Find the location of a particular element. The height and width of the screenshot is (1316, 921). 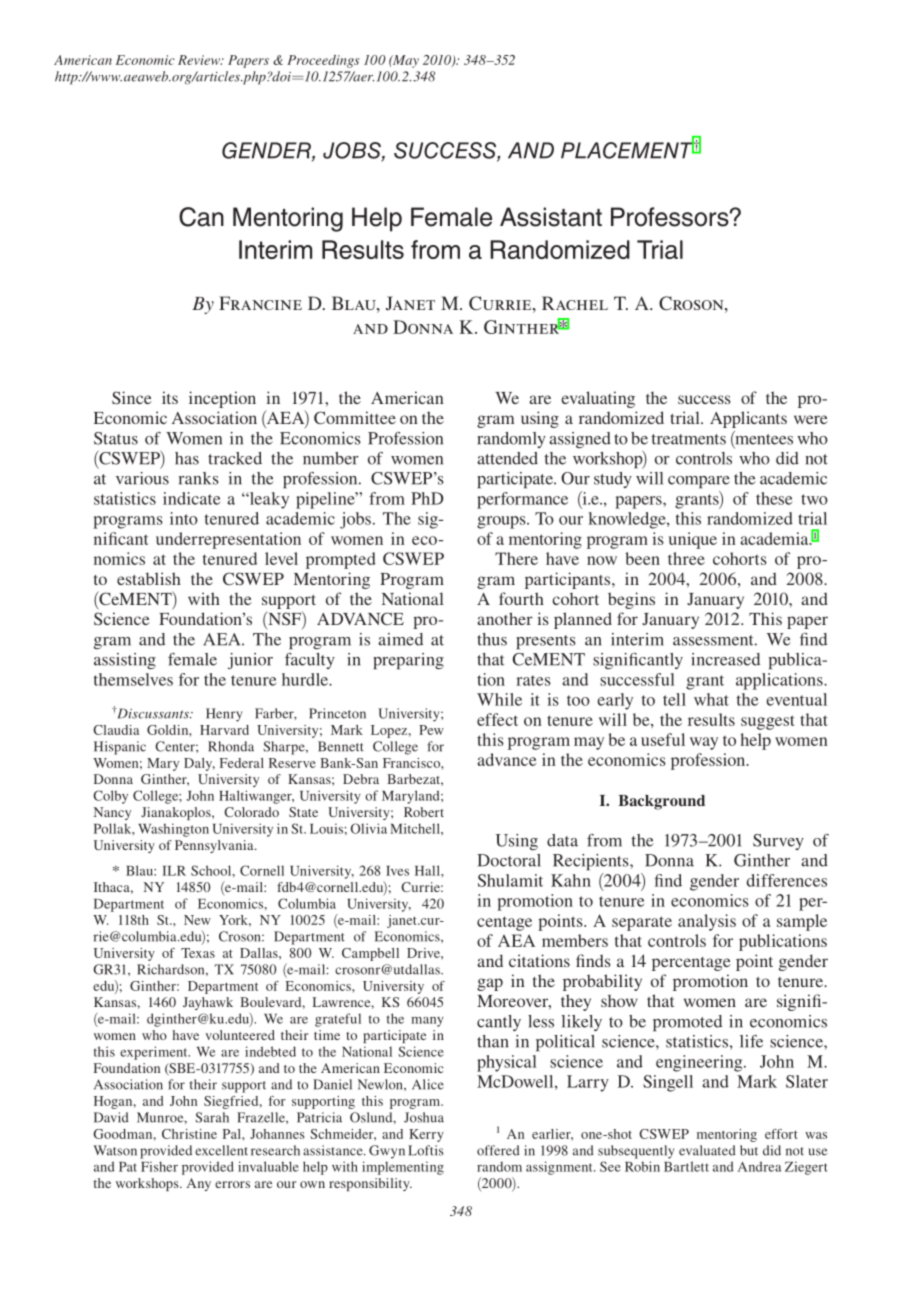

Daly is located at coordinates (199, 764).
